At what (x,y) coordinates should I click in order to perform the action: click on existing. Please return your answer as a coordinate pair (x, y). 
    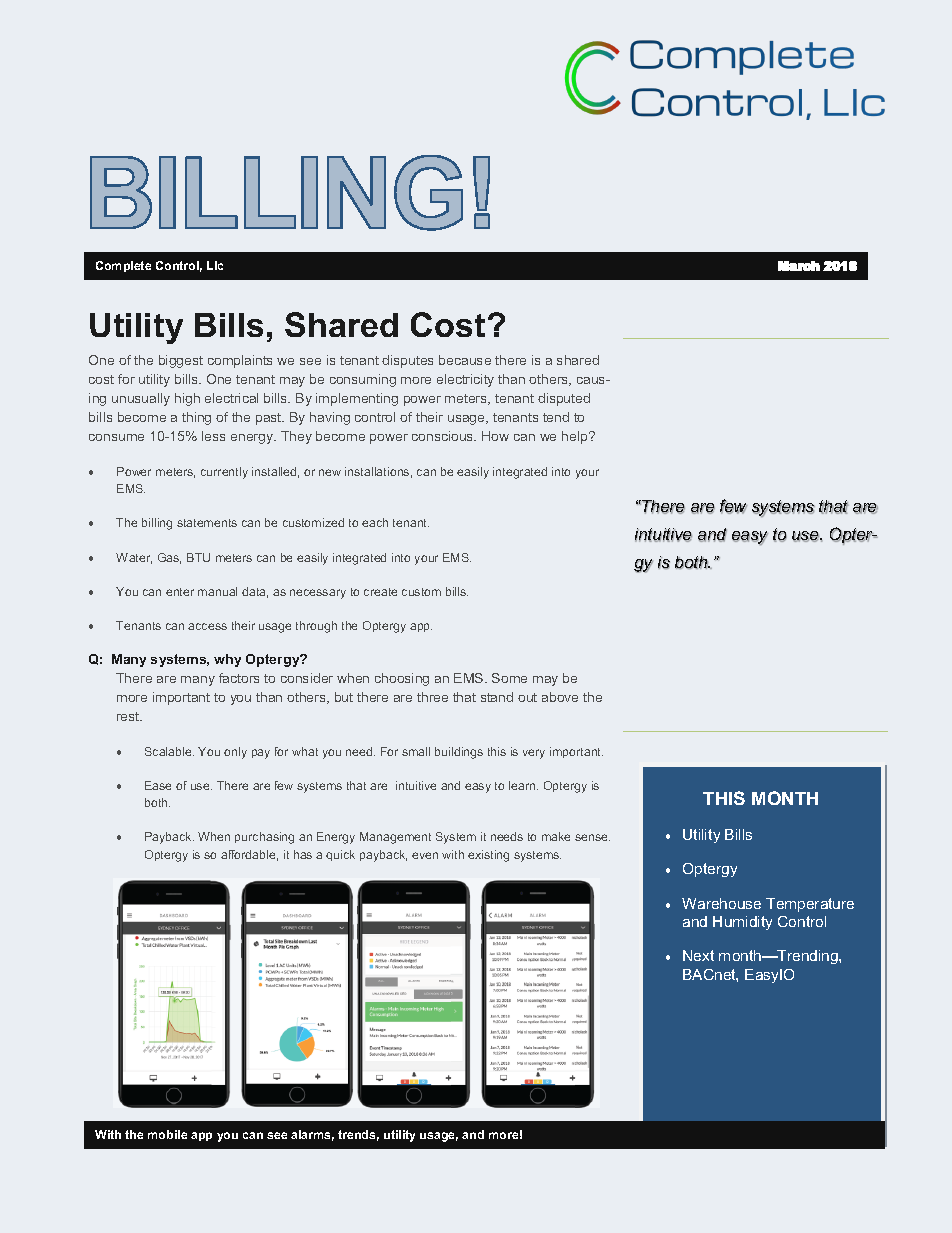
    Looking at the image, I should click on (488, 856).
